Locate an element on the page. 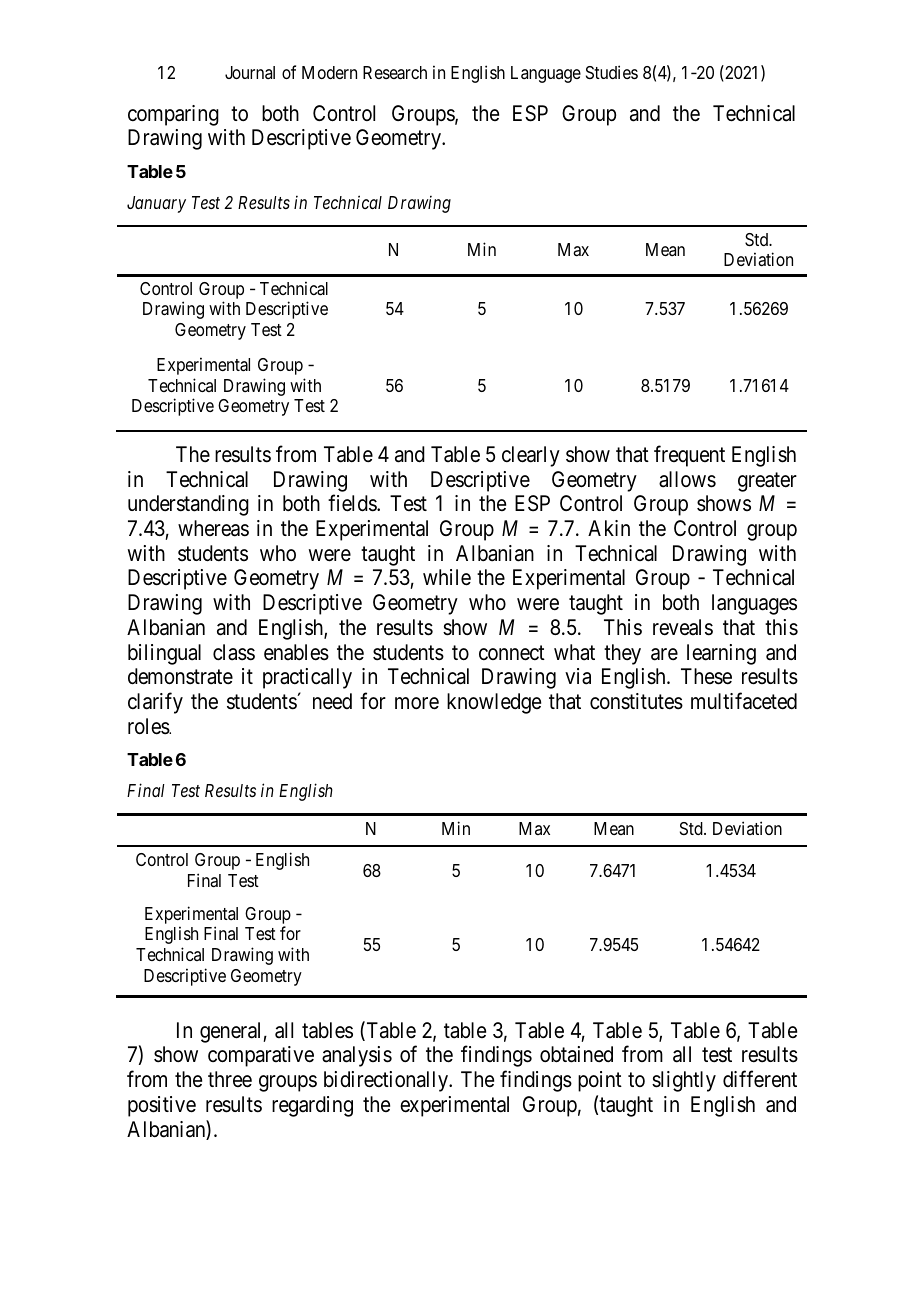  knowledge is located at coordinates (494, 703).
